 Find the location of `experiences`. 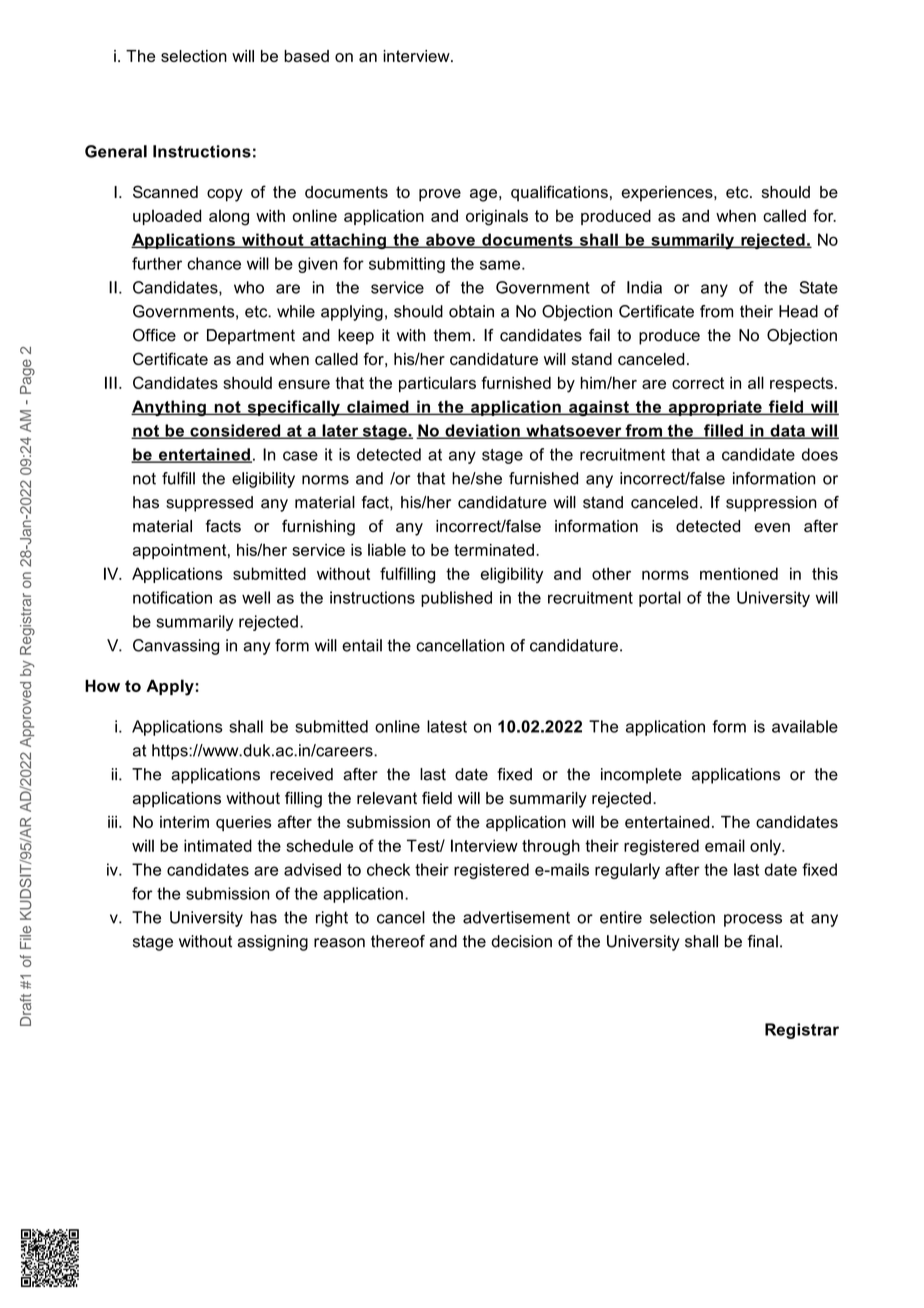

experiences is located at coordinates (668, 194).
